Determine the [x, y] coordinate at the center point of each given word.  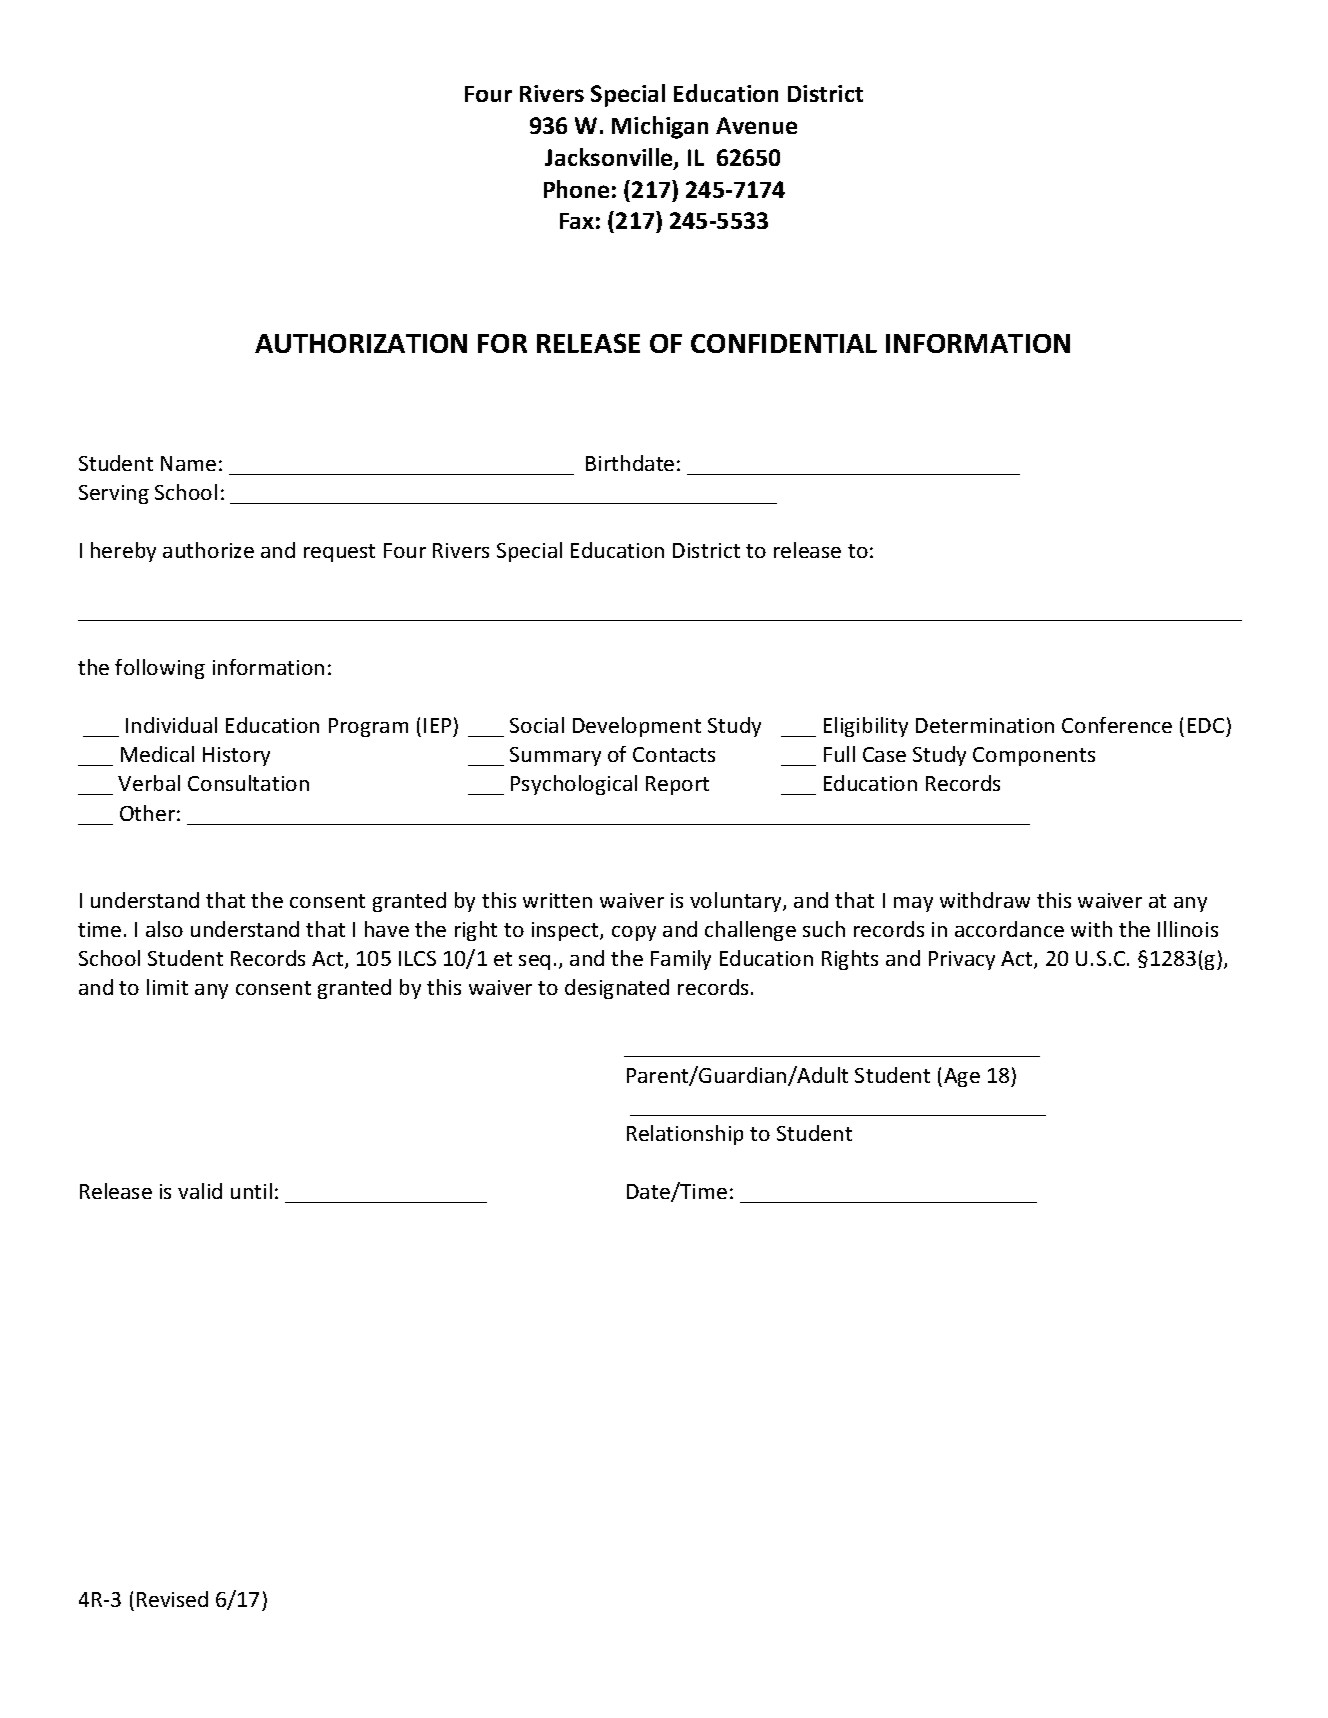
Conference [1117, 725]
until [251, 1191]
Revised [172, 1599]
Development [637, 727]
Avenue [756, 125]
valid [200, 1191]
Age [962, 1077]
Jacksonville [610, 158]
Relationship [685, 1135]
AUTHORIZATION [361, 343]
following [160, 669]
